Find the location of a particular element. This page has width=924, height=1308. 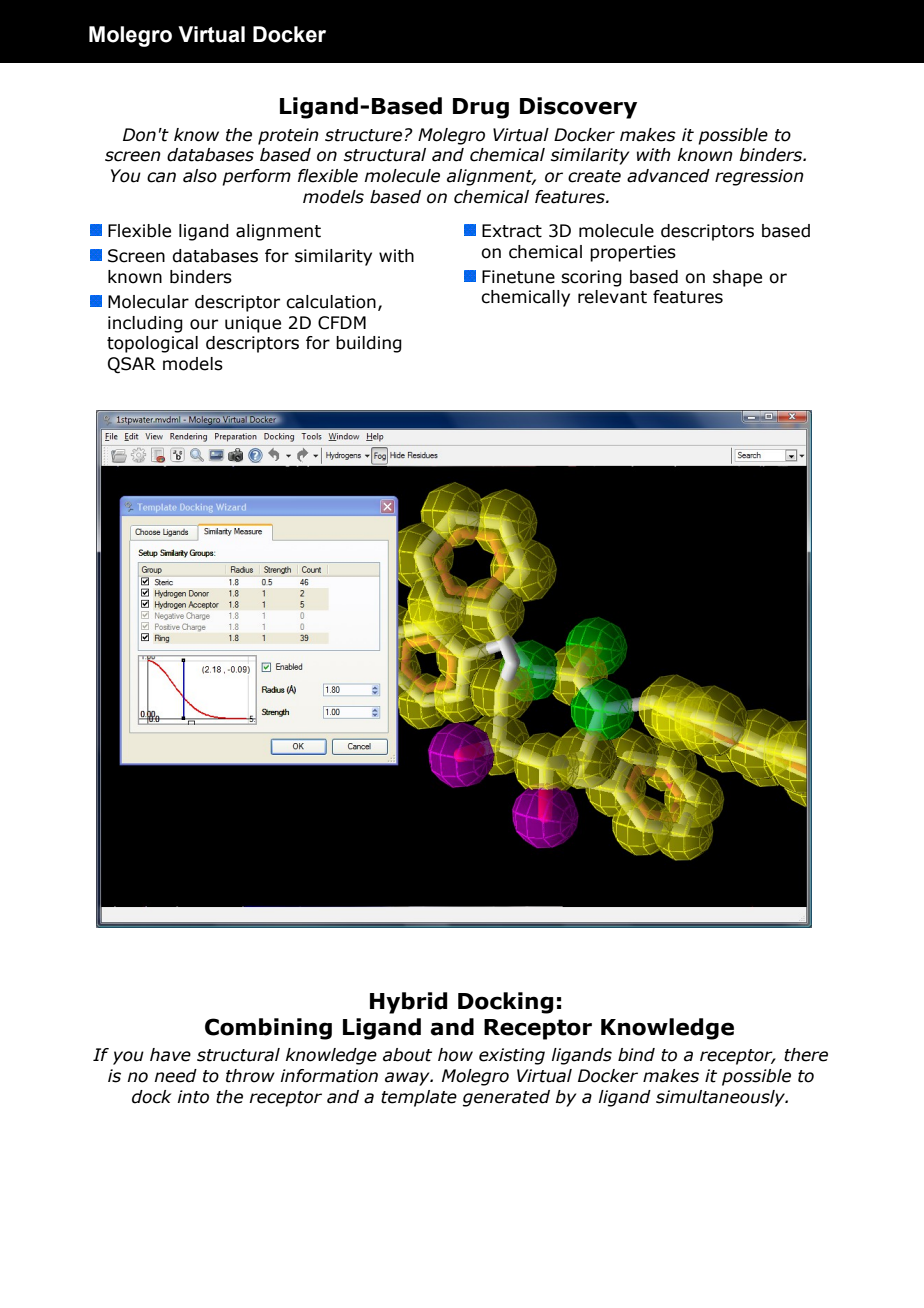

simultaneously is located at coordinates (722, 1098).
